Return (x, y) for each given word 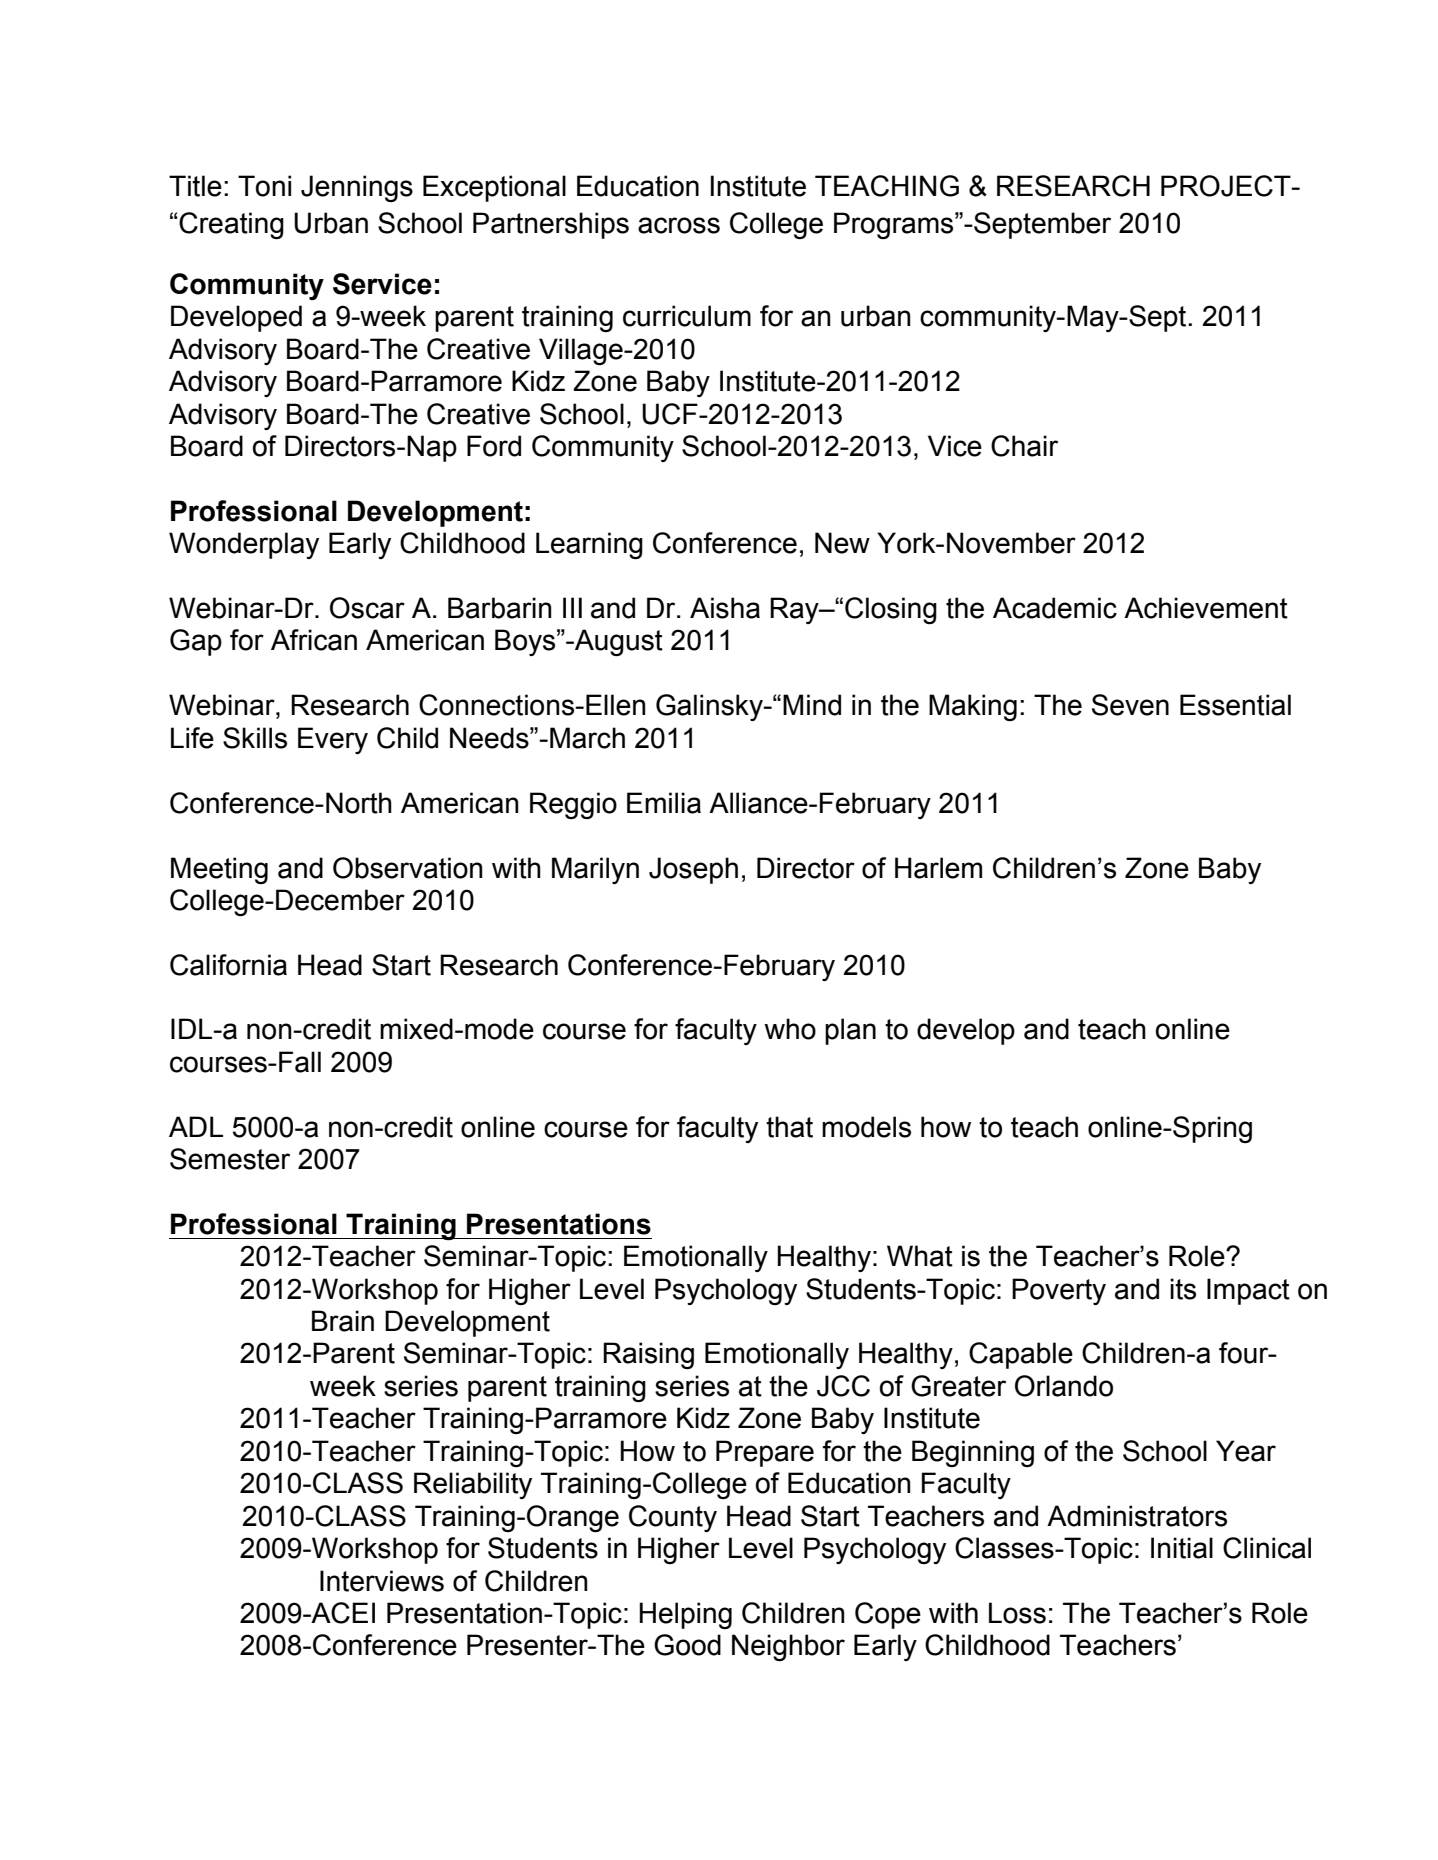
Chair (1024, 446)
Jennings (357, 188)
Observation (408, 868)
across (679, 225)
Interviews (382, 1581)
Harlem (938, 868)
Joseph (693, 870)
